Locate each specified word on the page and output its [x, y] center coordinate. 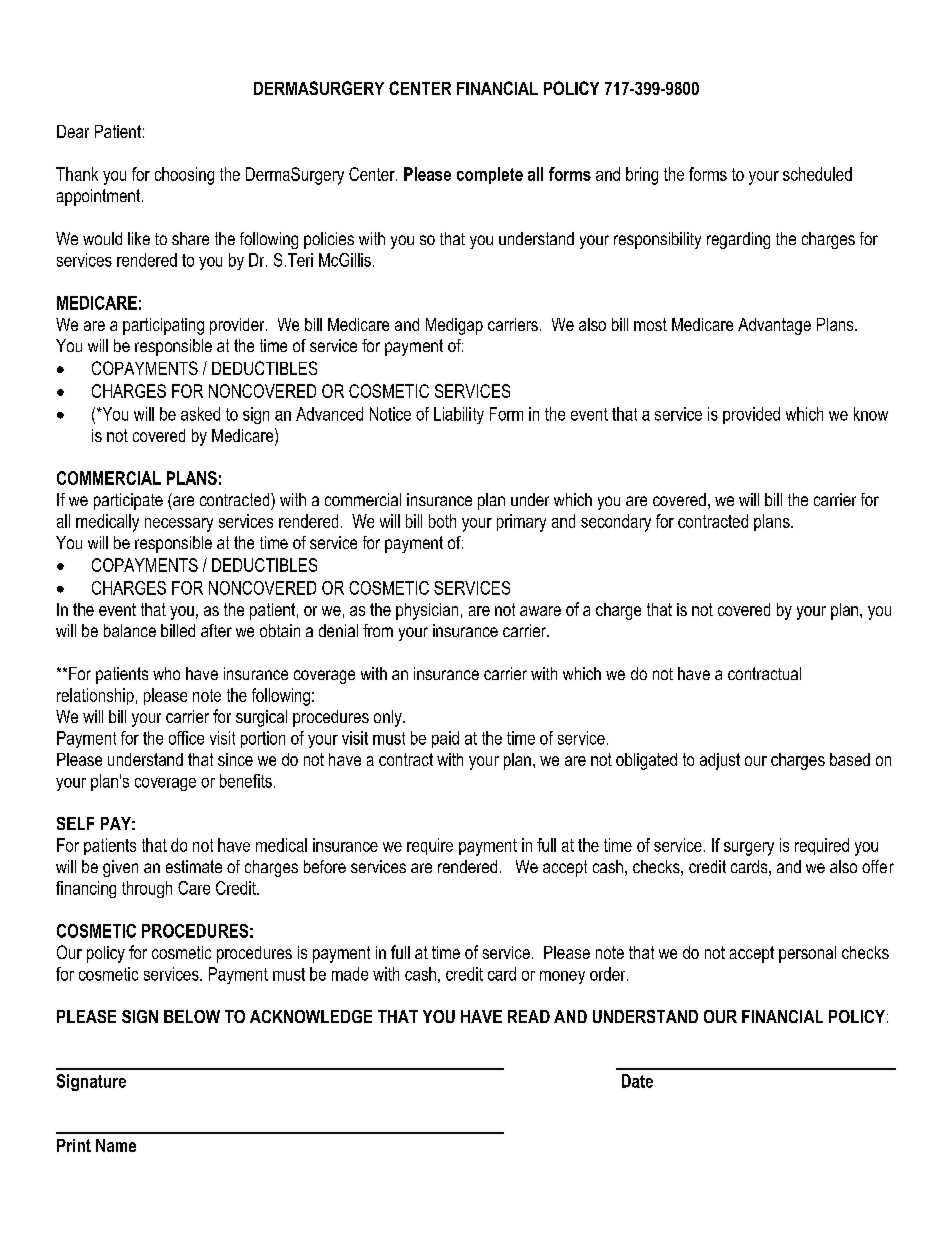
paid [445, 739]
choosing [184, 176]
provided [751, 415]
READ [529, 1016]
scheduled [817, 174]
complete [490, 175]
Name [116, 1145]
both [442, 521]
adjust [720, 761]
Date [637, 1081]
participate [128, 501]
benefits [246, 781]
